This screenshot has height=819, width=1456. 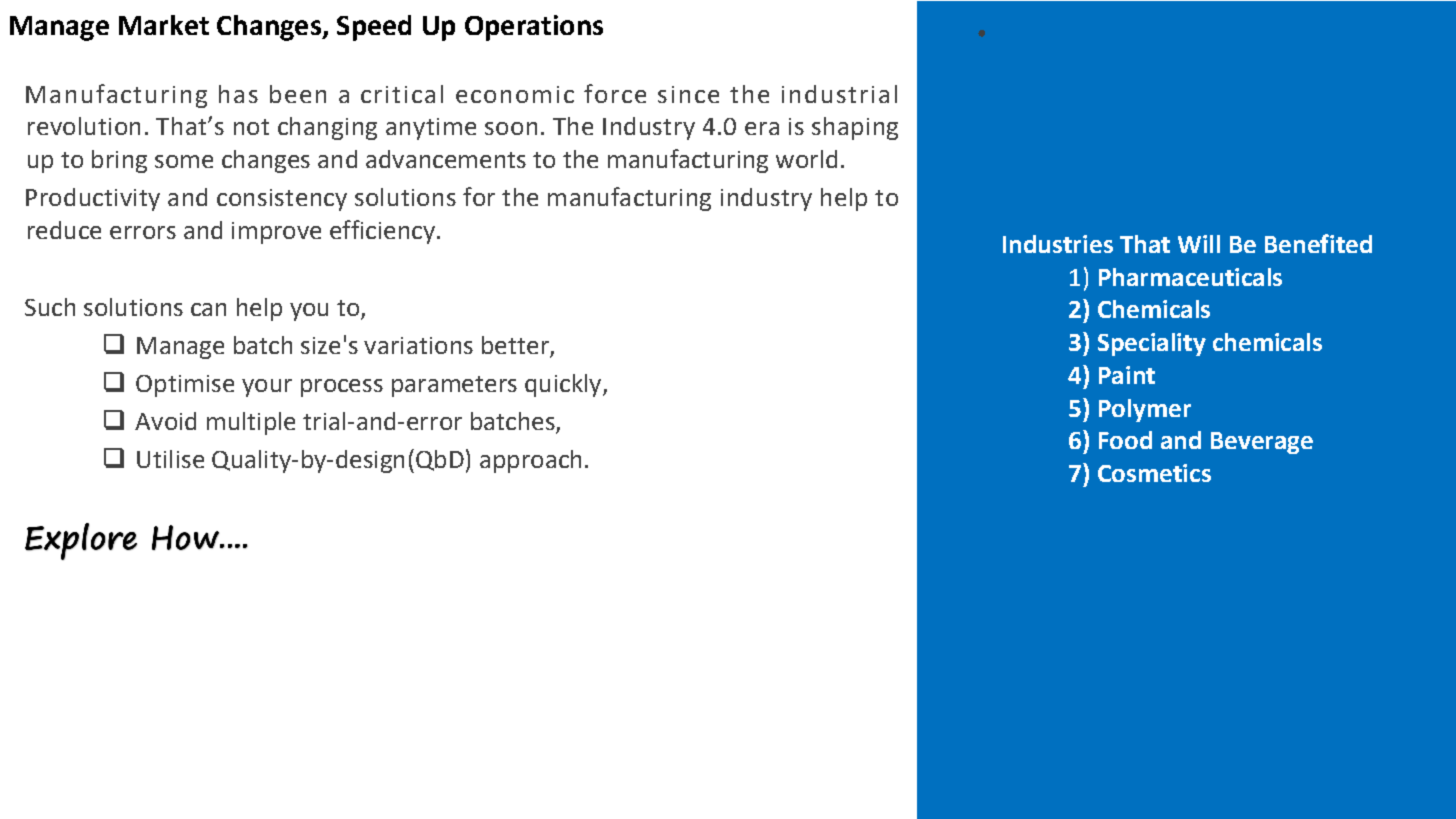 What do you see at coordinates (276, 233) in the screenshot?
I see `improve` at bounding box center [276, 233].
